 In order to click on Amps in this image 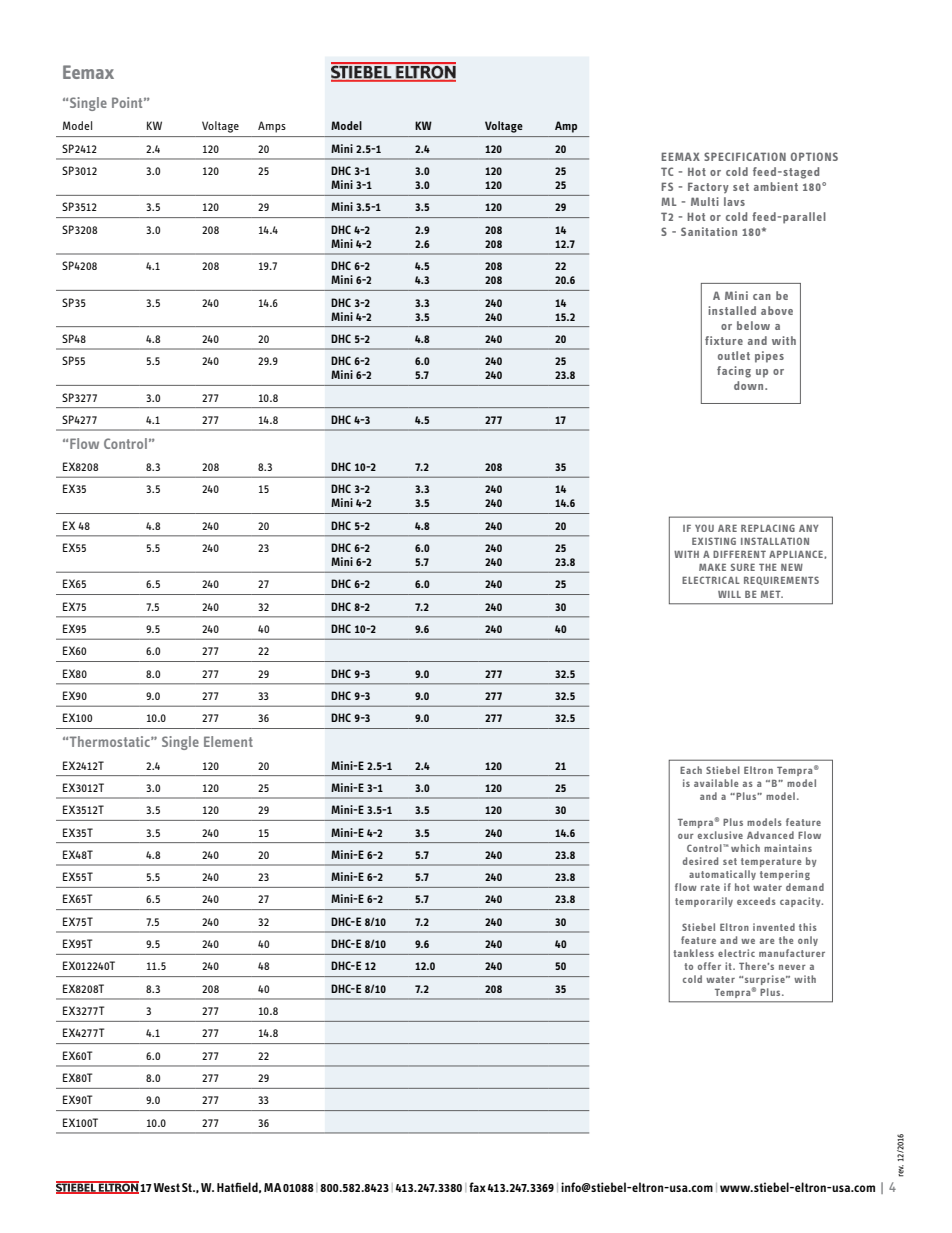, I will do `click(272, 127)`.
